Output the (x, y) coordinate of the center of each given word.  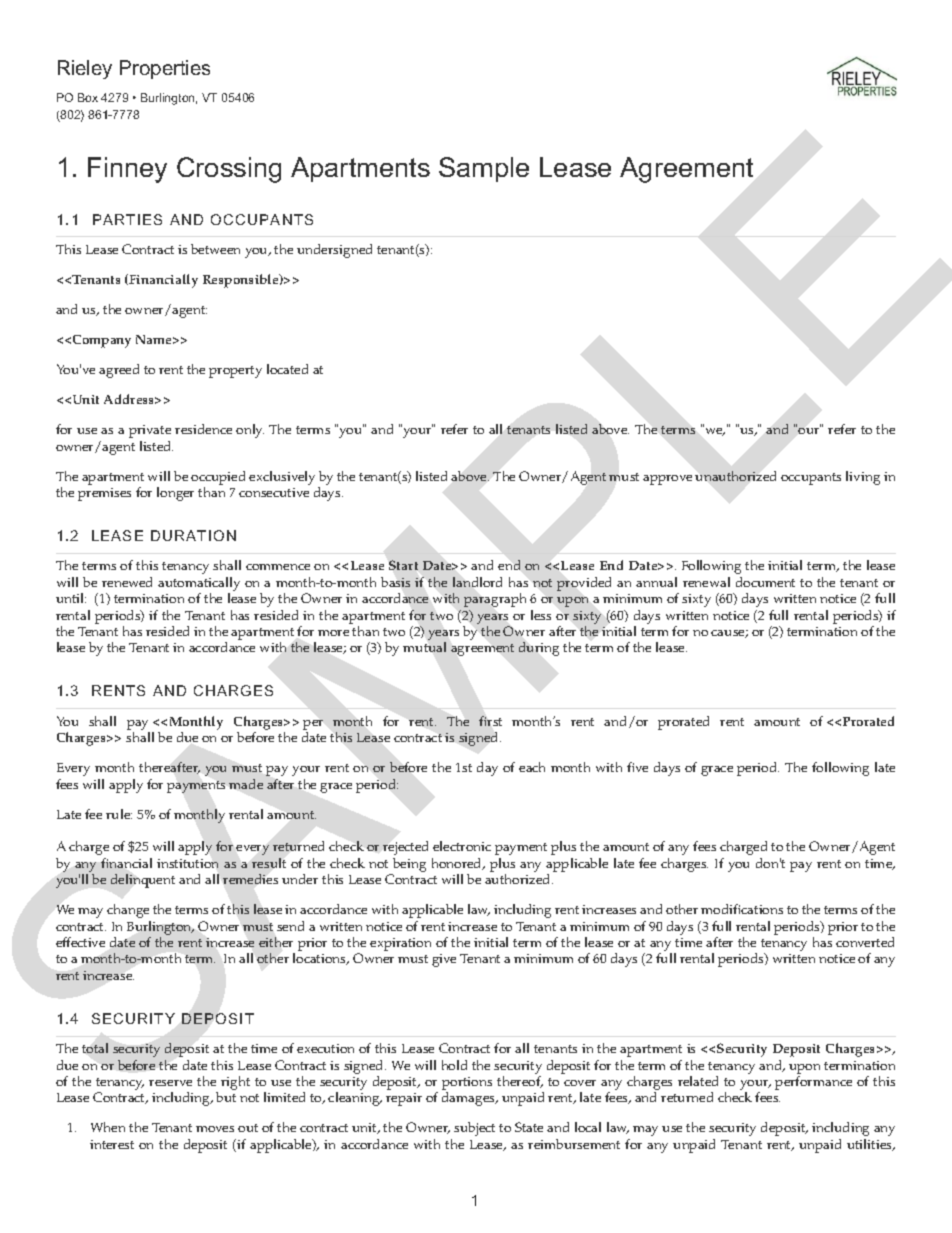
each (532, 767)
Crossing (229, 170)
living (863, 478)
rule (119, 814)
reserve (170, 1083)
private (150, 431)
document (765, 582)
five (637, 767)
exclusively (282, 478)
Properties (165, 69)
